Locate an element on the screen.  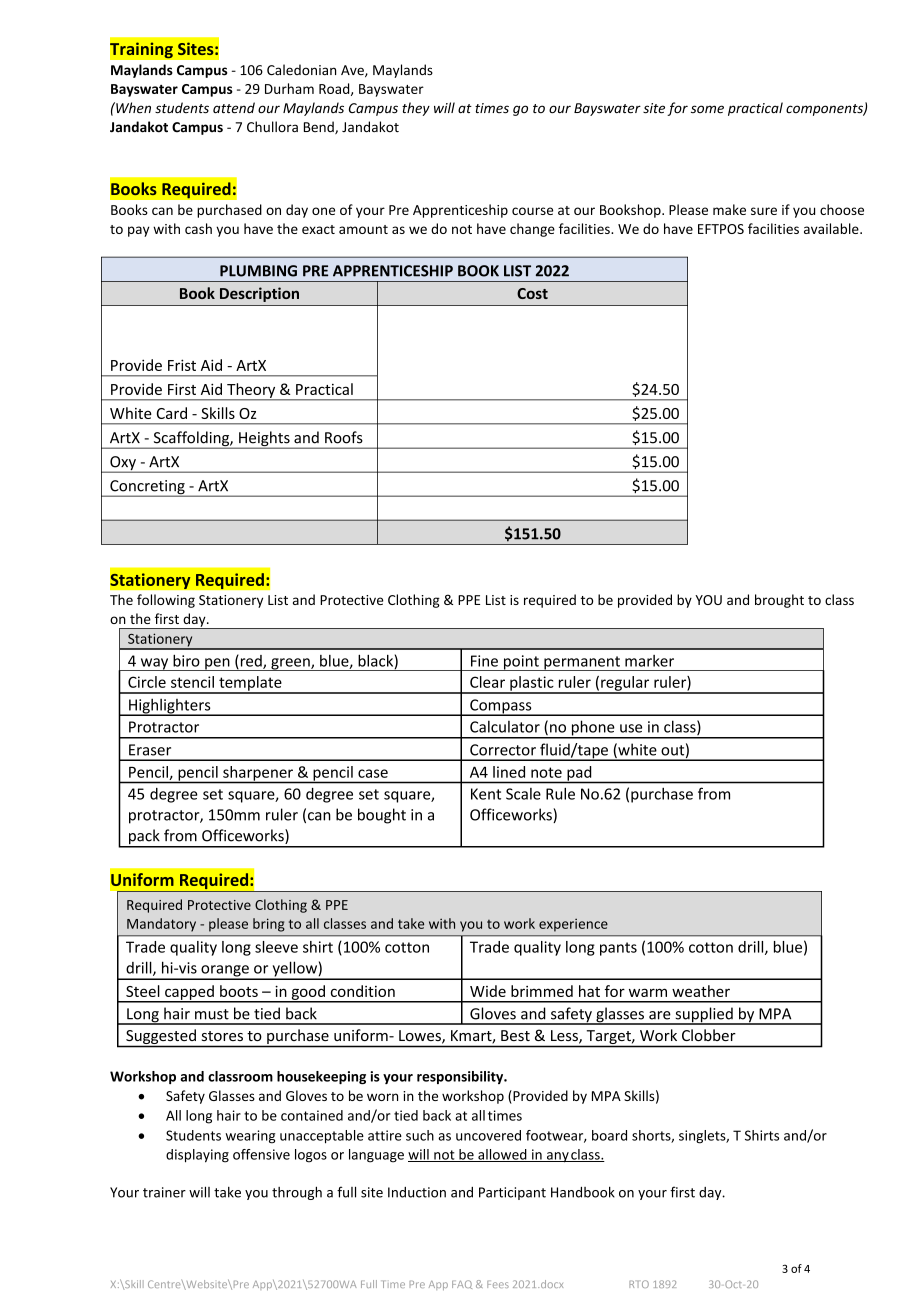
weather is located at coordinates (701, 991).
